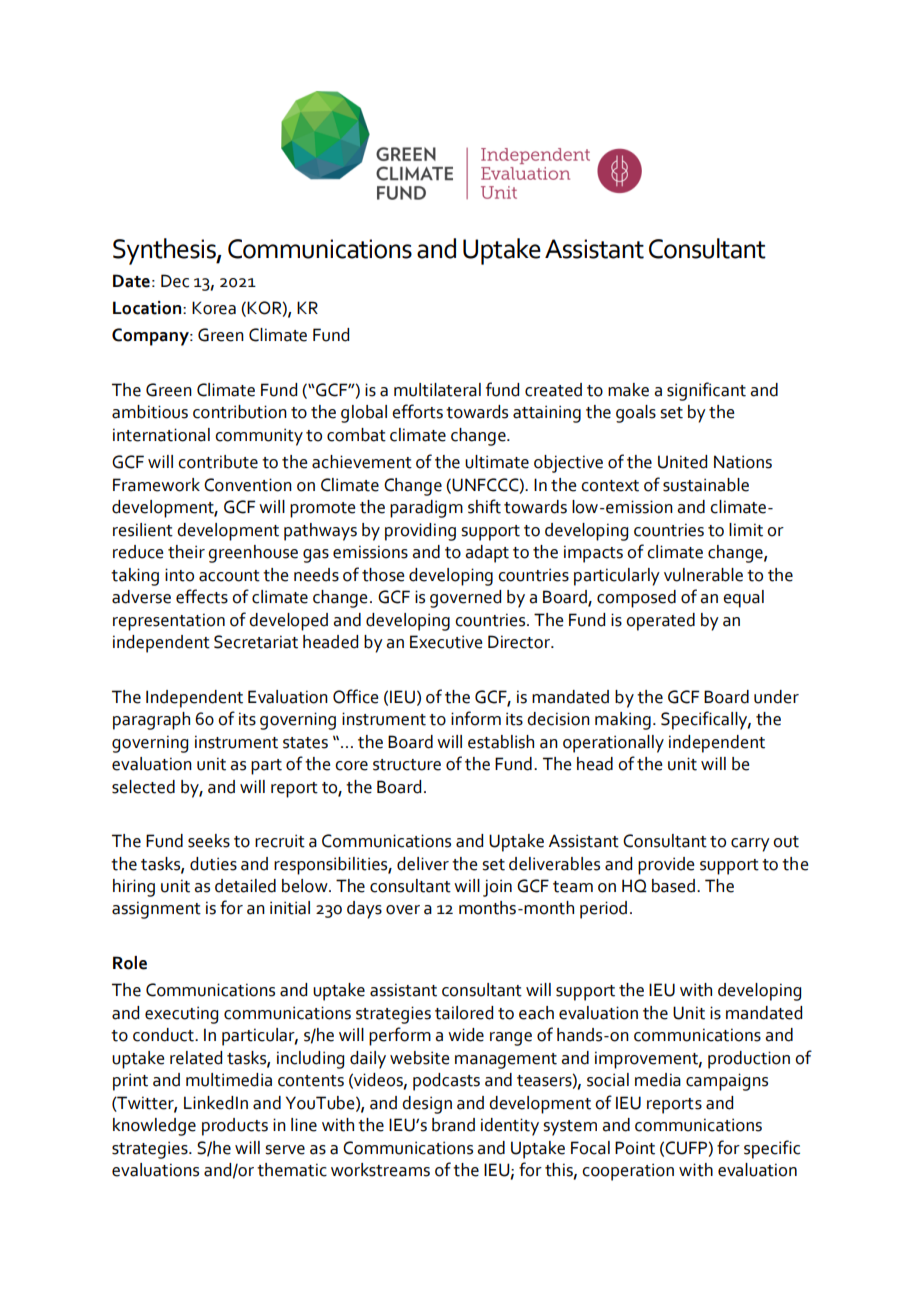 Image resolution: width=924 pixels, height=1308 pixels. Describe the element at coordinates (437, 390) in the document. I see `multilateral` at that location.
